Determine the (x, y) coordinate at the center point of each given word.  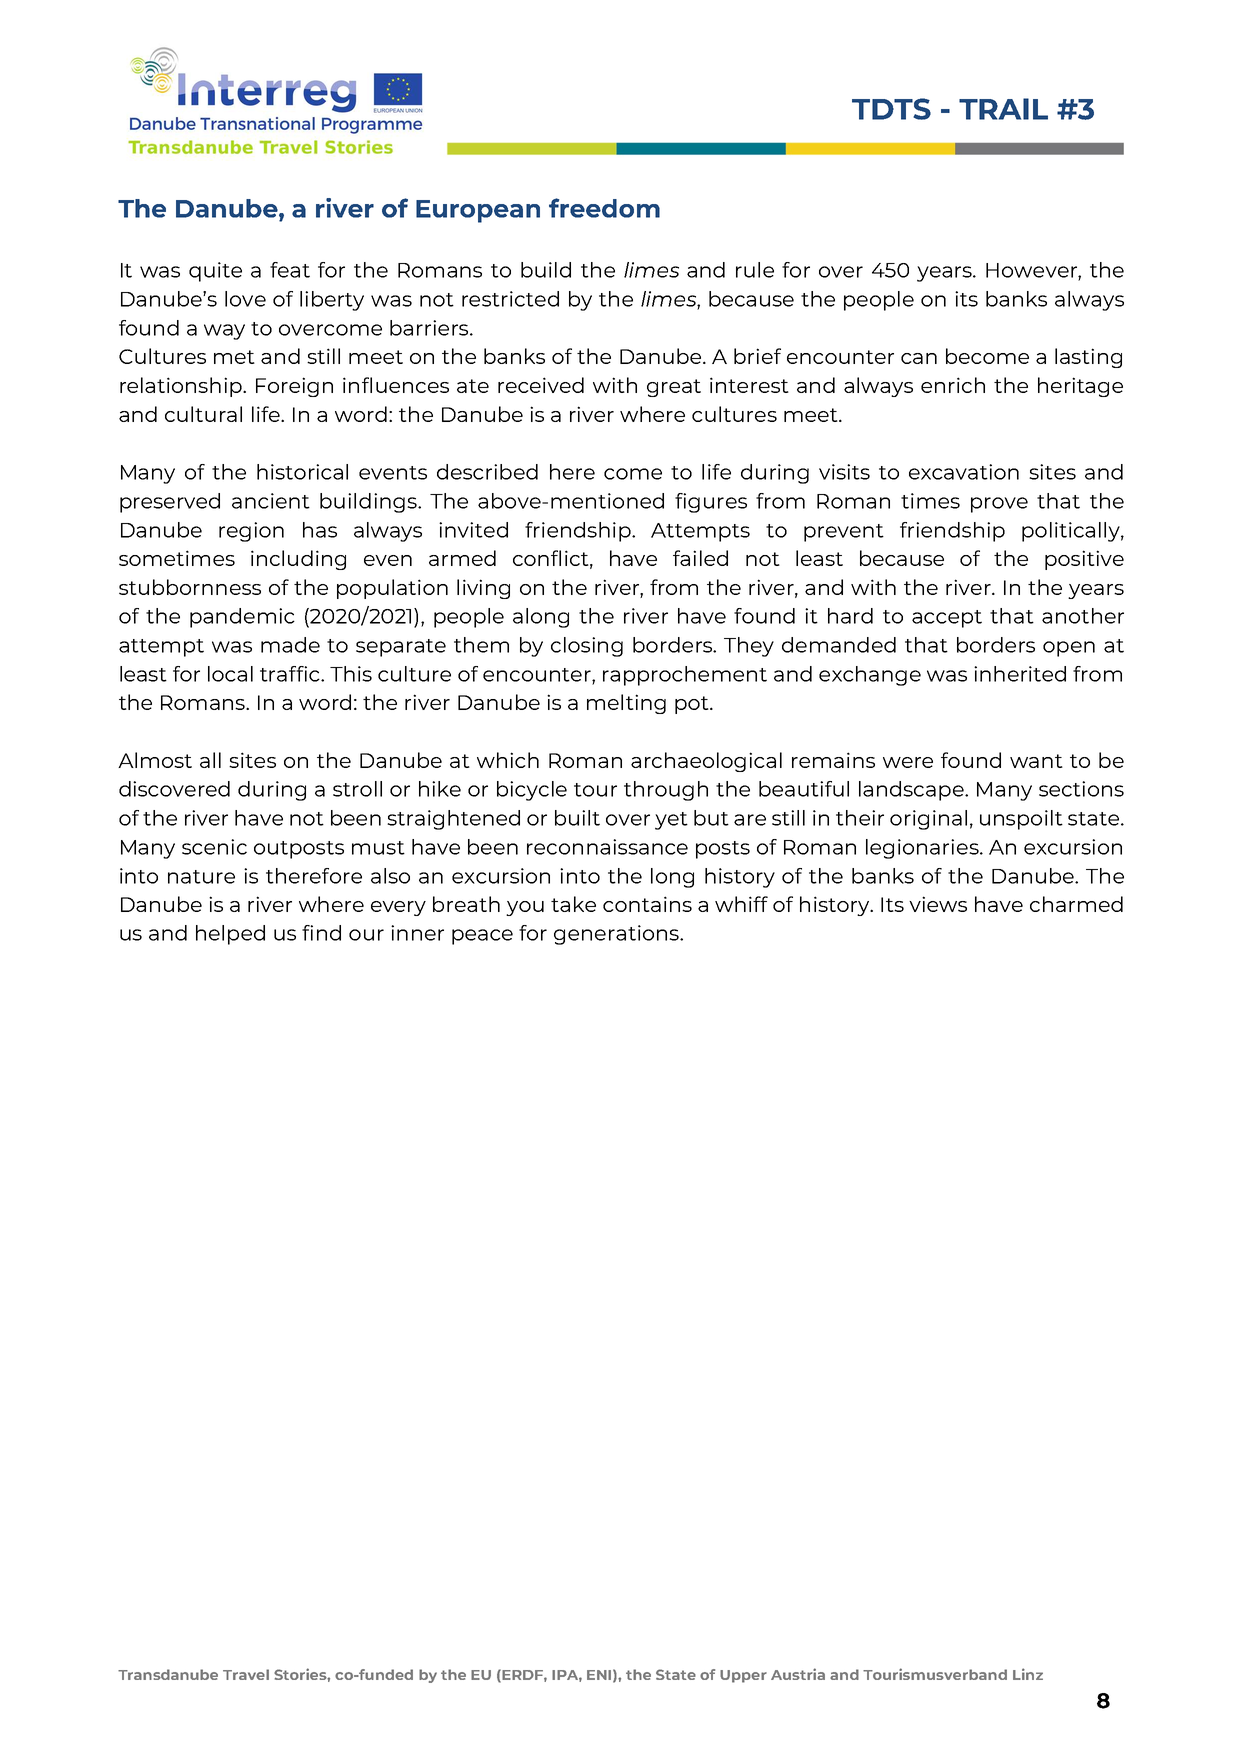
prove (999, 505)
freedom (604, 208)
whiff (741, 904)
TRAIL (1003, 109)
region (251, 532)
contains (647, 904)
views (938, 904)
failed (700, 558)
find (321, 933)
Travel (246, 1674)
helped (230, 935)
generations (617, 935)
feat (290, 270)
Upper (743, 1676)
